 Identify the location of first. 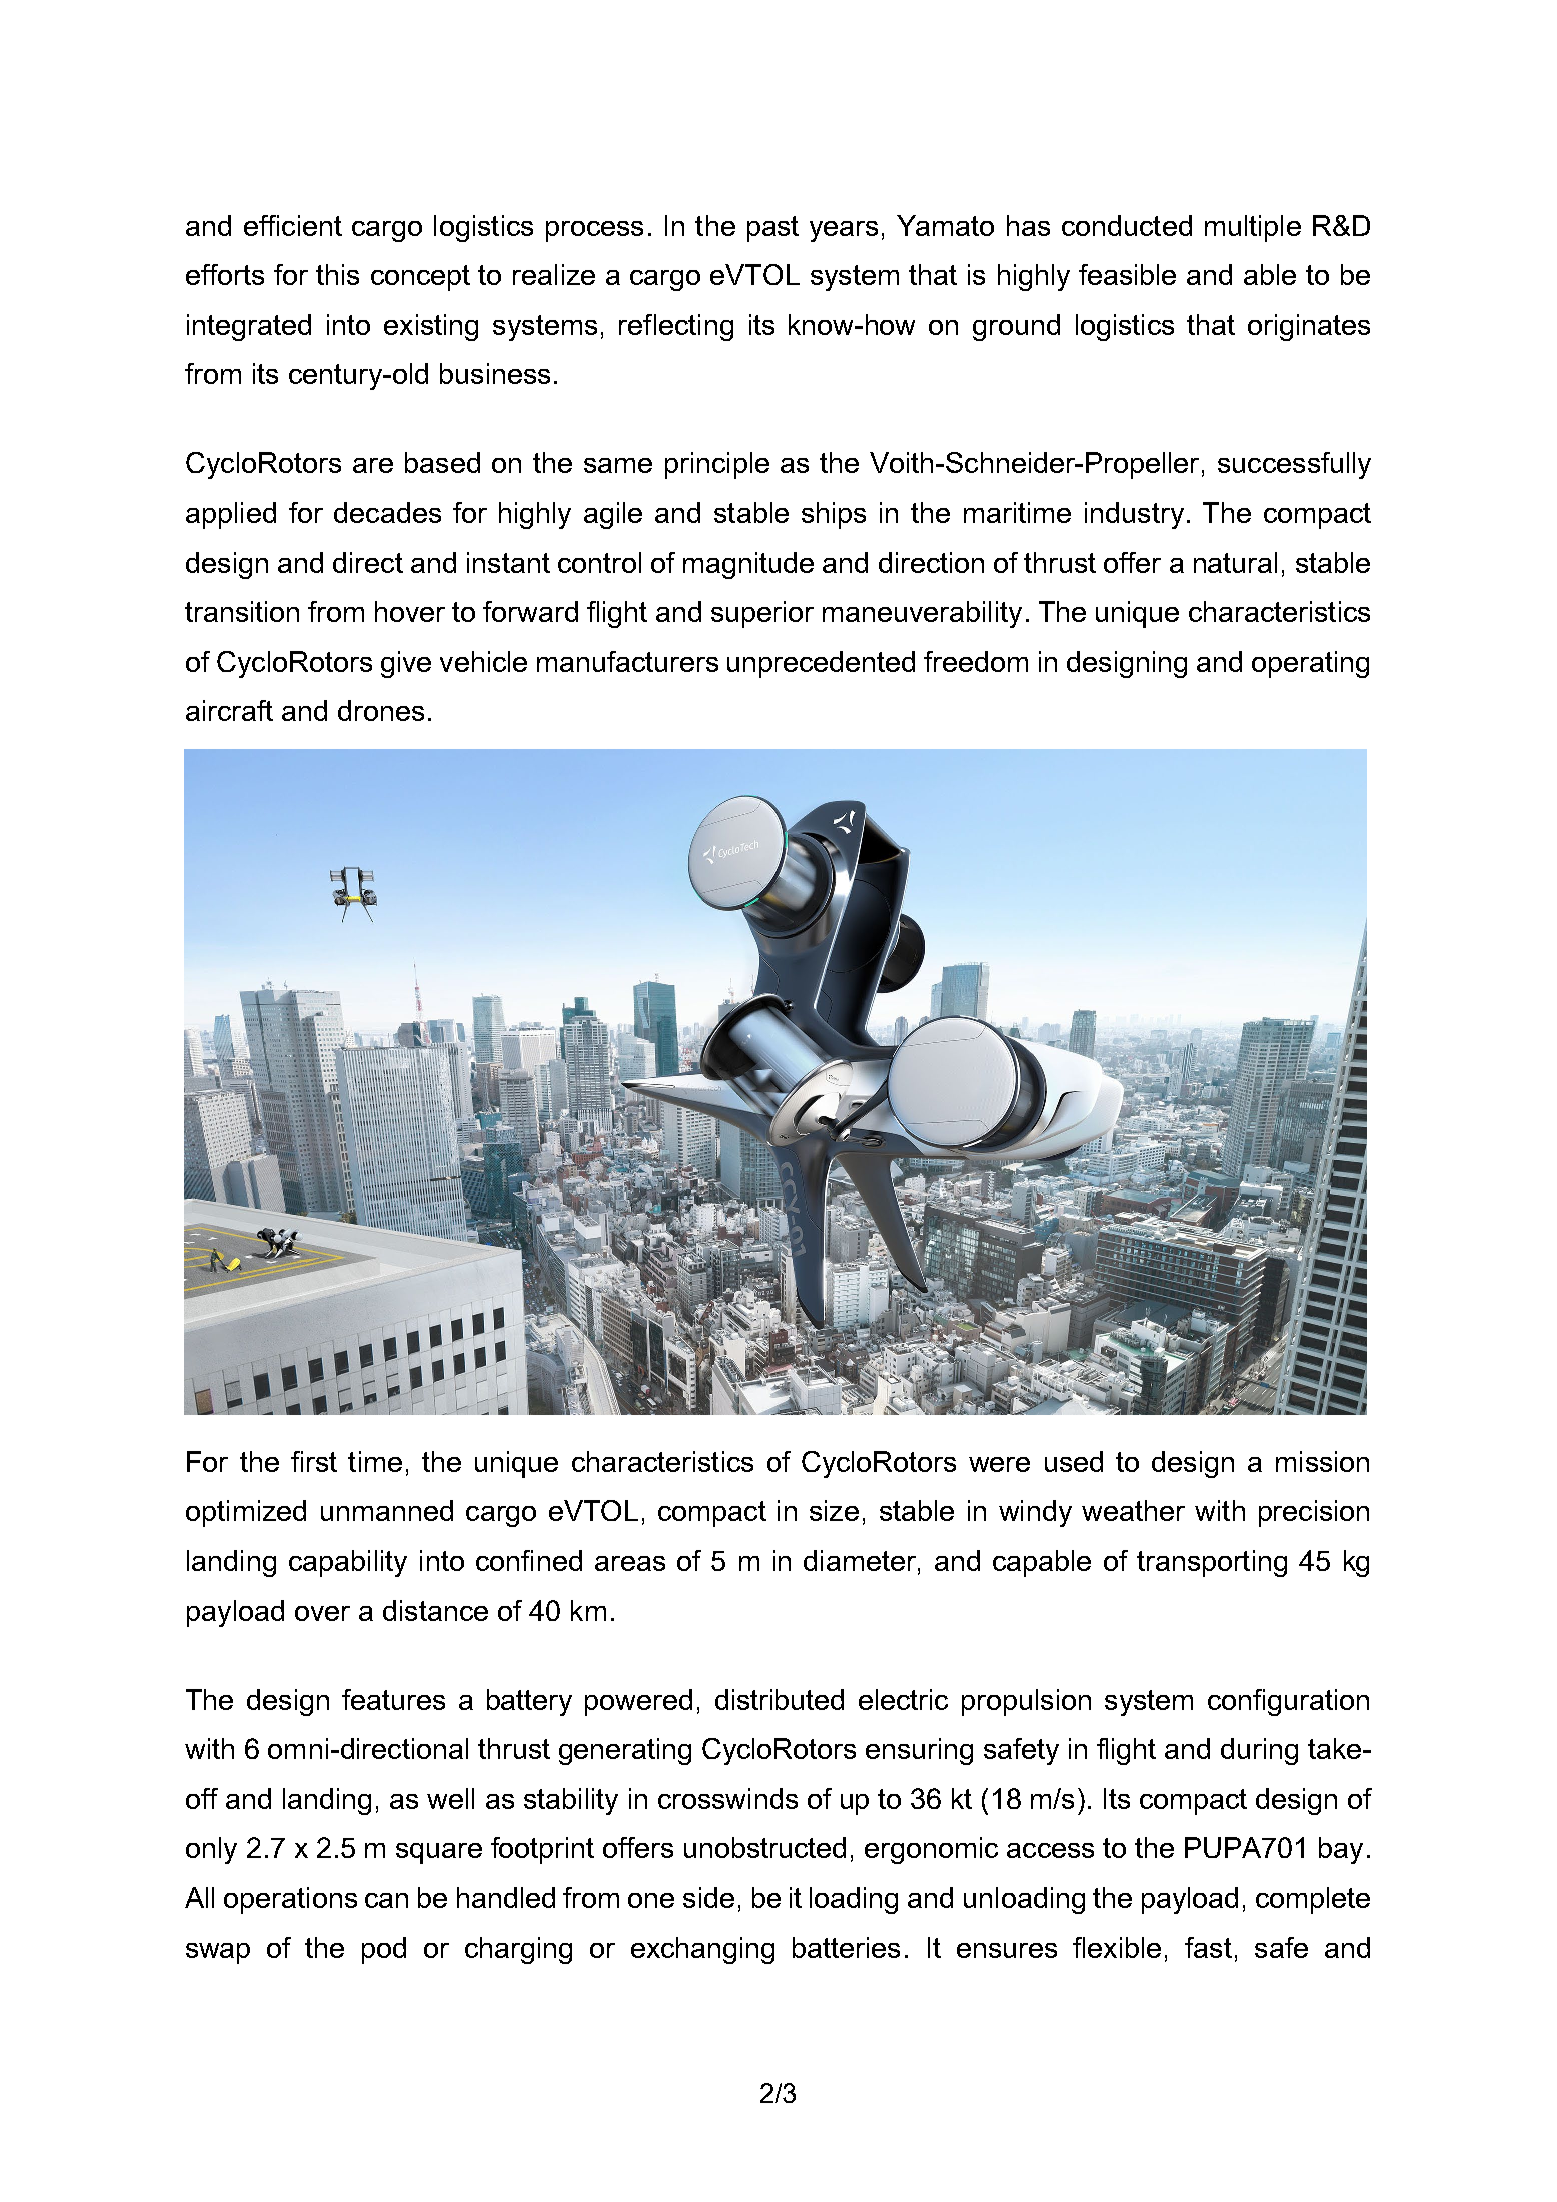
(314, 1461).
